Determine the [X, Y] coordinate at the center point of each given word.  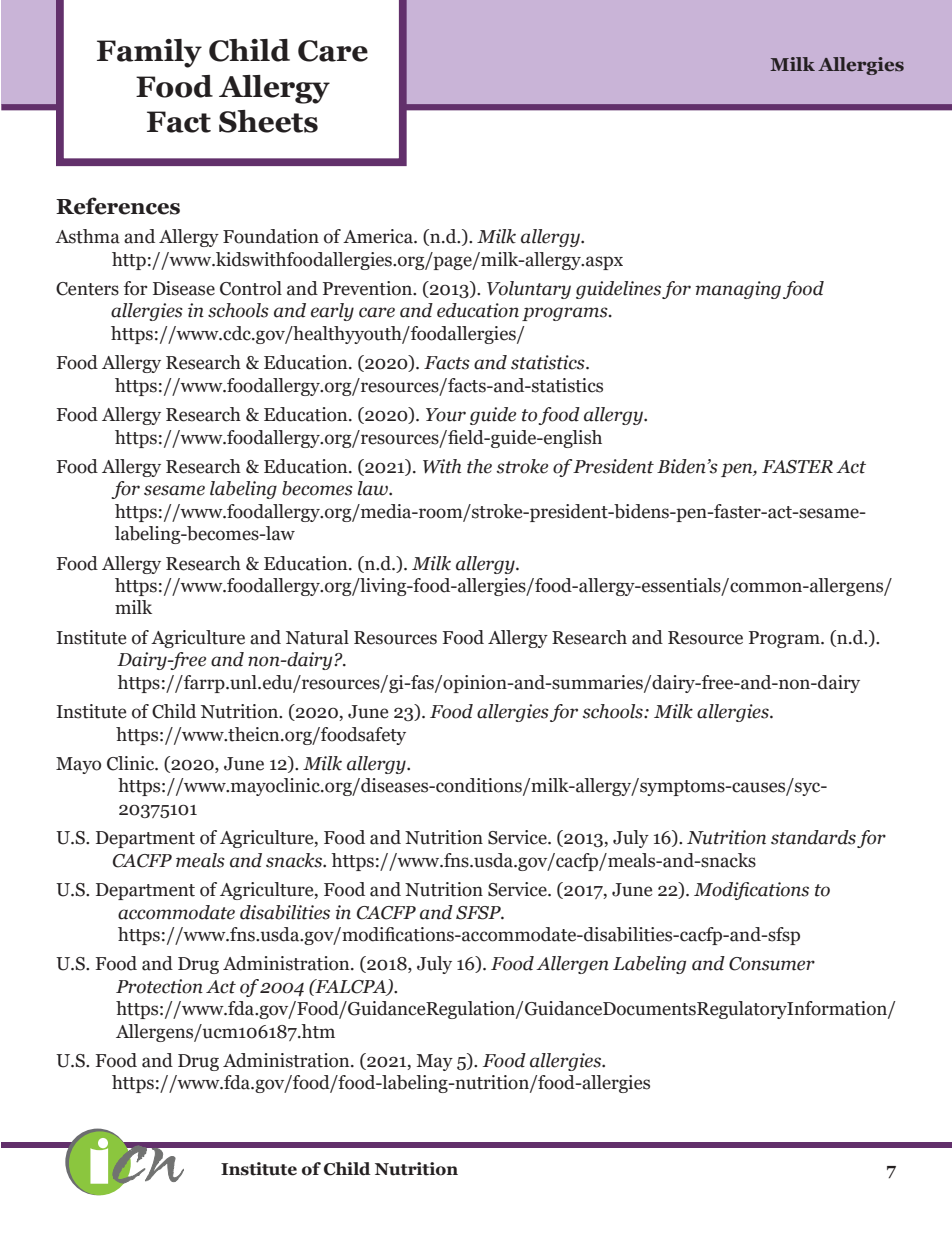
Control [251, 288]
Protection [159, 986]
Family [149, 53]
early [332, 312]
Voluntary [529, 290]
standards [813, 837]
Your [446, 415]
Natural [317, 637]
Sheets [268, 121]
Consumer [772, 964]
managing [738, 290]
